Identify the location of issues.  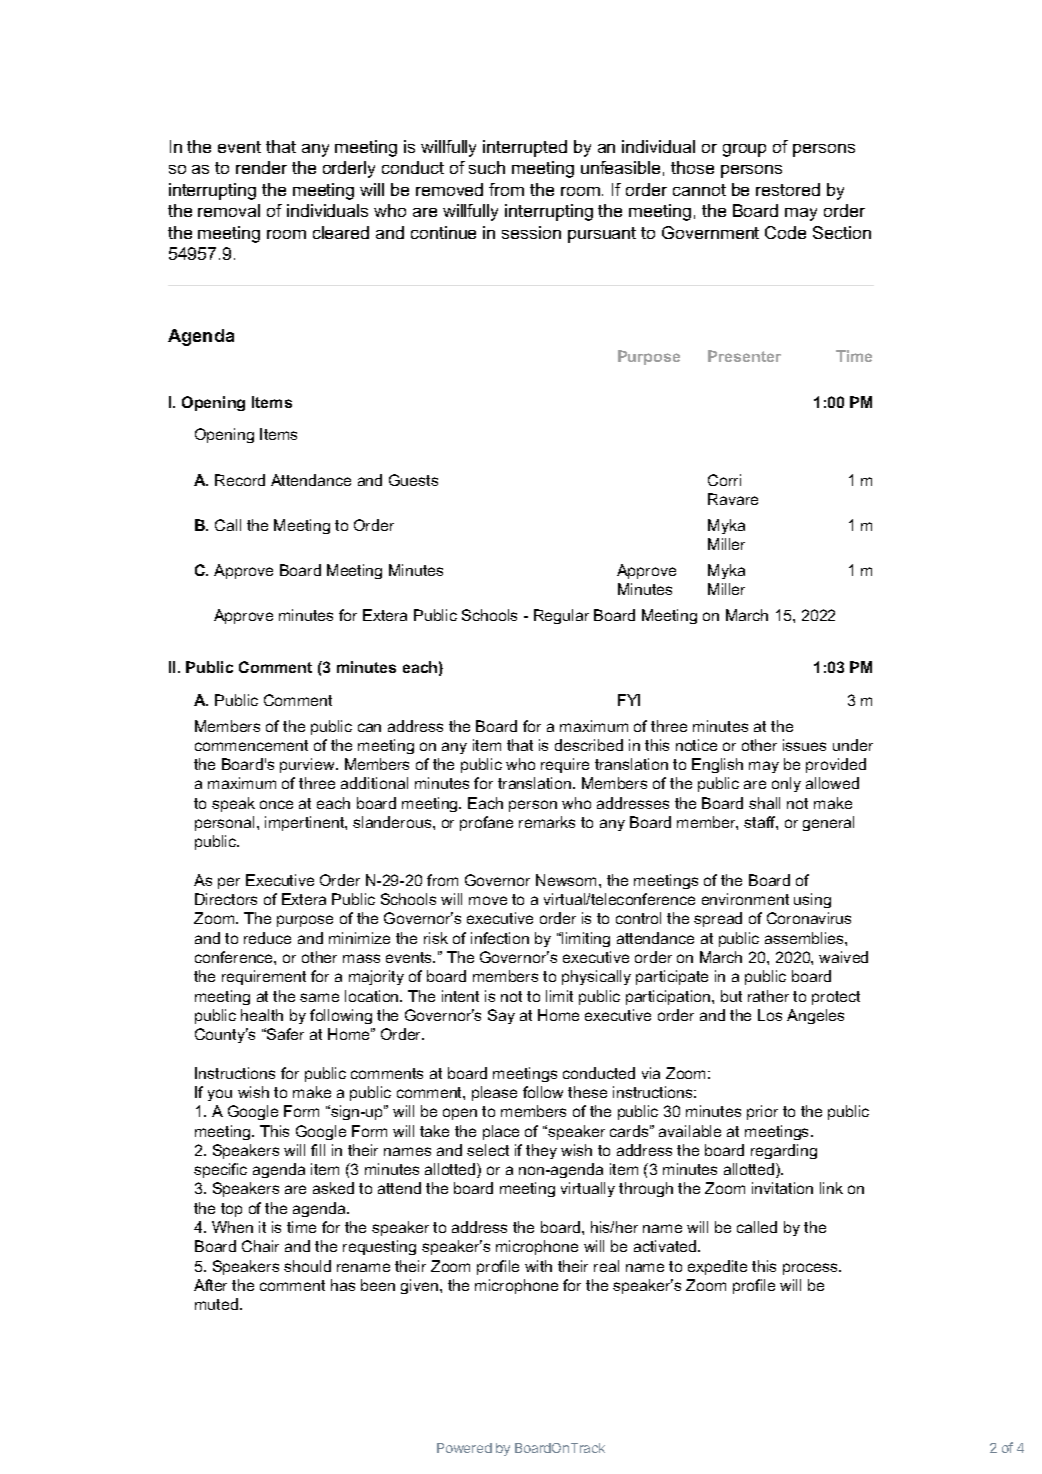
(804, 745).
